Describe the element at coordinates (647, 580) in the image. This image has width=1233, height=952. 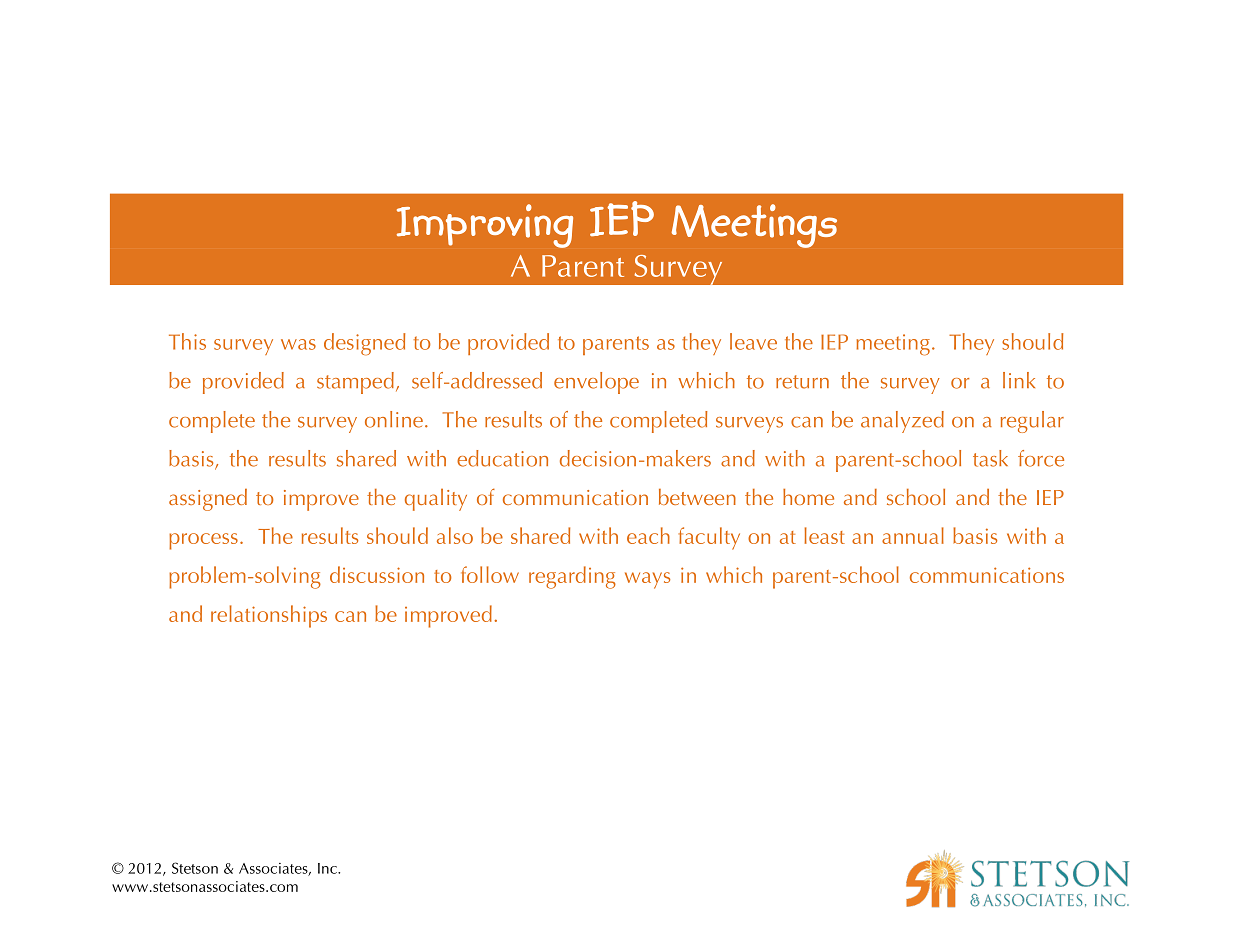
I see `ways` at that location.
